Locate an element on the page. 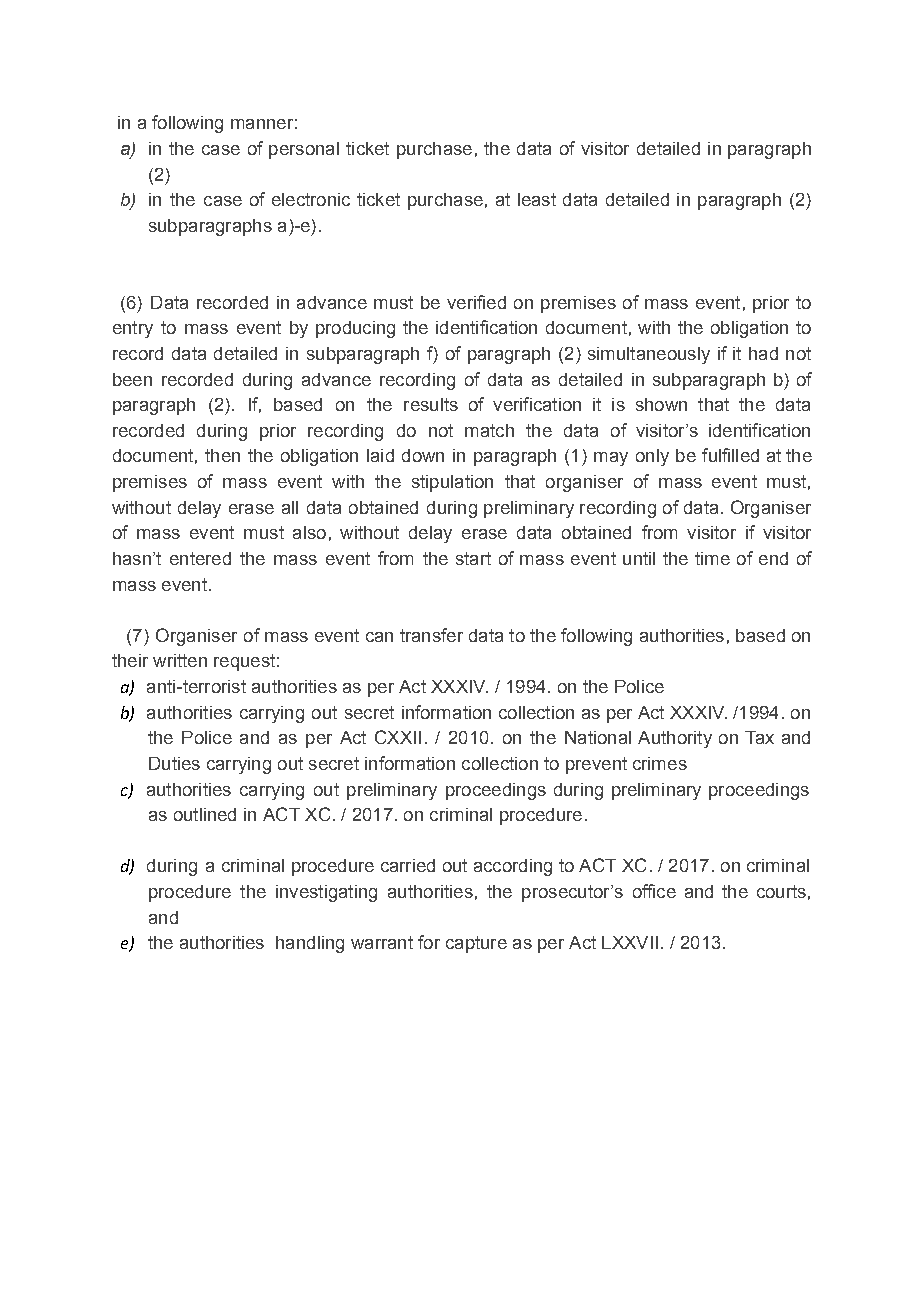  capture is located at coordinates (476, 944).
